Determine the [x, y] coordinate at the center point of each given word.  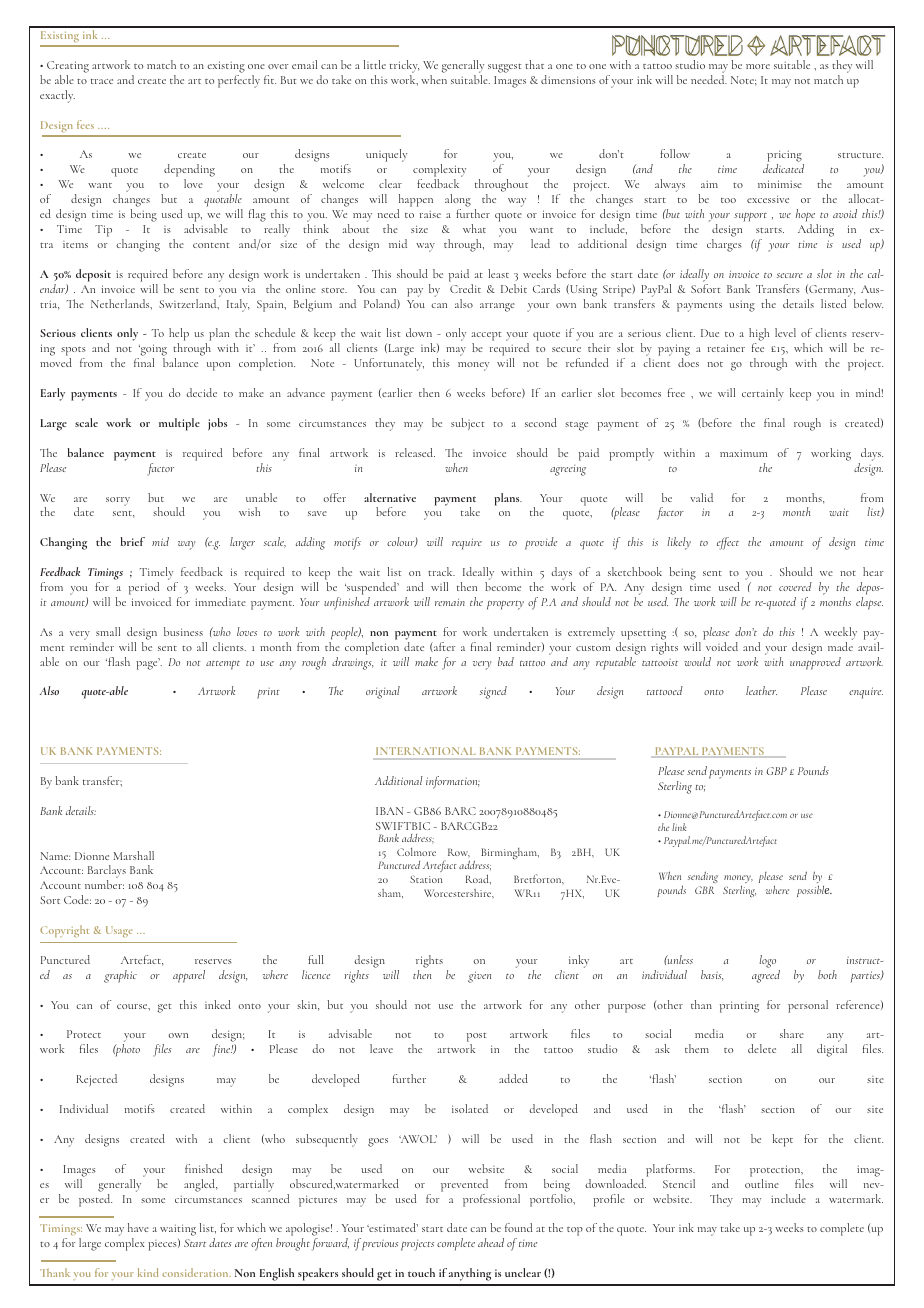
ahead [491, 1242]
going [152, 351]
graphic [120, 976]
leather [761, 690]
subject [467, 424]
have [138, 1227]
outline [762, 1183]
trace [102, 81]
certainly [763, 394]
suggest [504, 68]
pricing [785, 157]
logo [767, 961]
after [443, 647]
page [148, 664]
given [479, 977]
